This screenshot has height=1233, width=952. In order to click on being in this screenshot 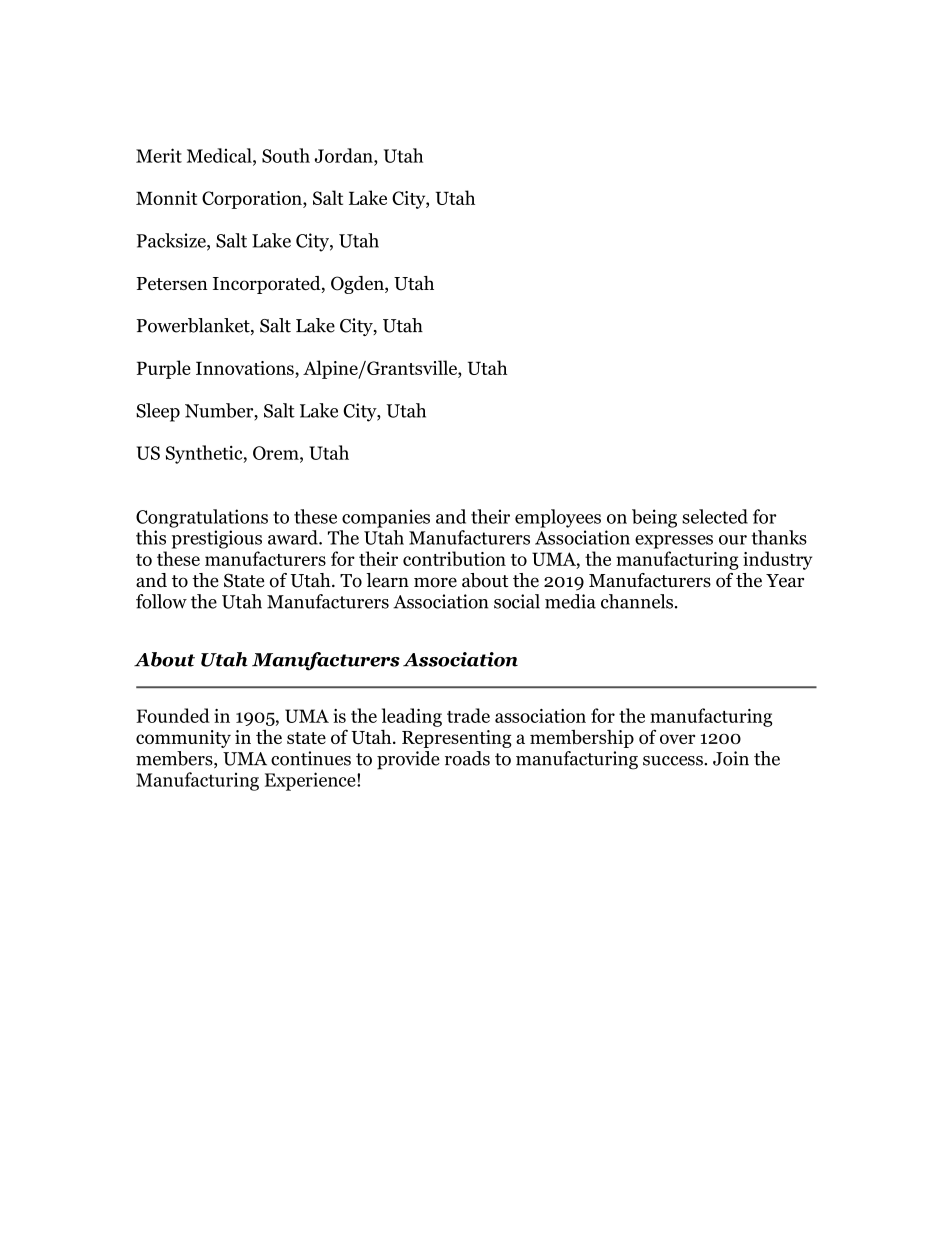, I will do `click(654, 518)`.
